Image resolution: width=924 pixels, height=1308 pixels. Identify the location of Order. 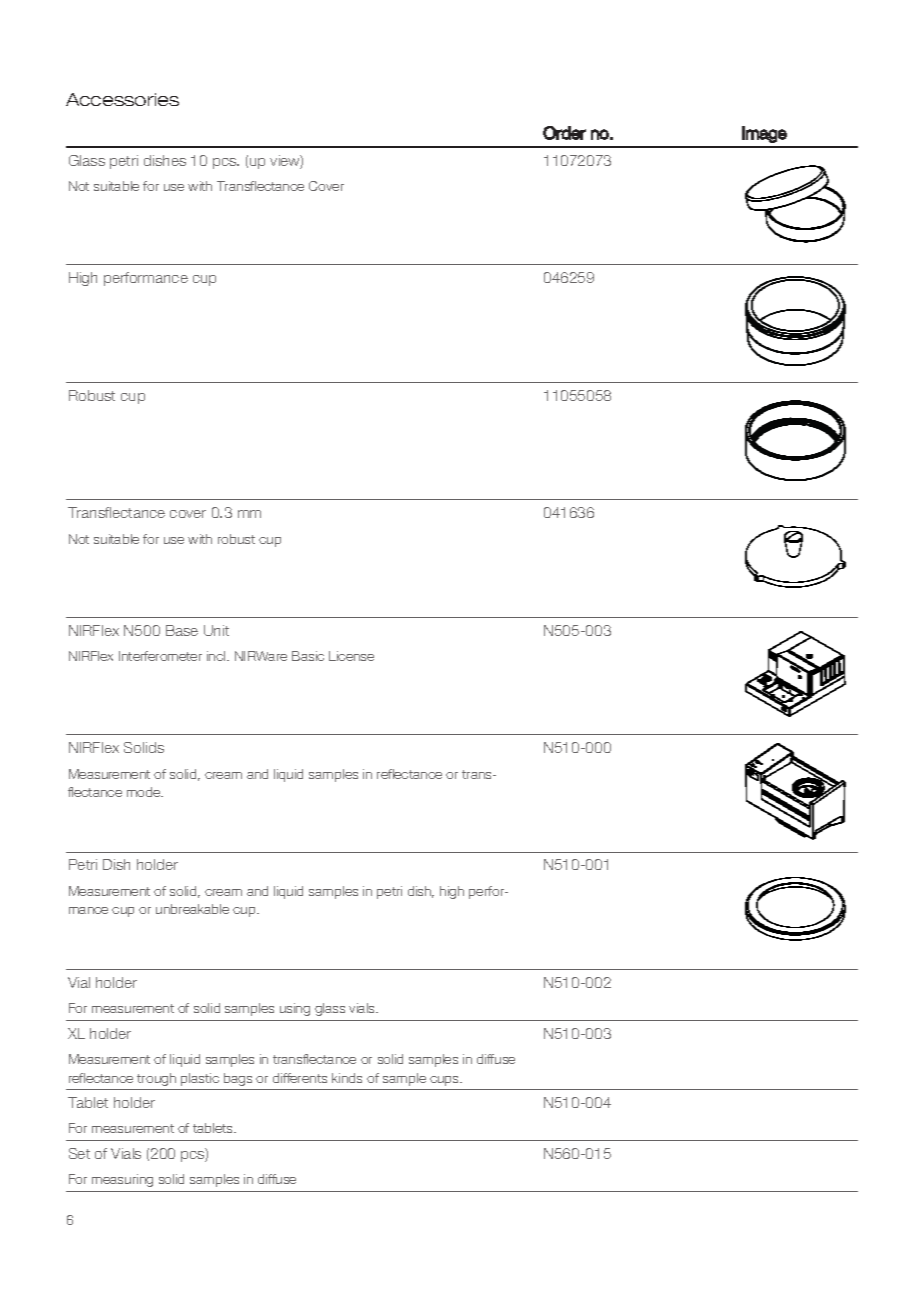
(564, 133).
